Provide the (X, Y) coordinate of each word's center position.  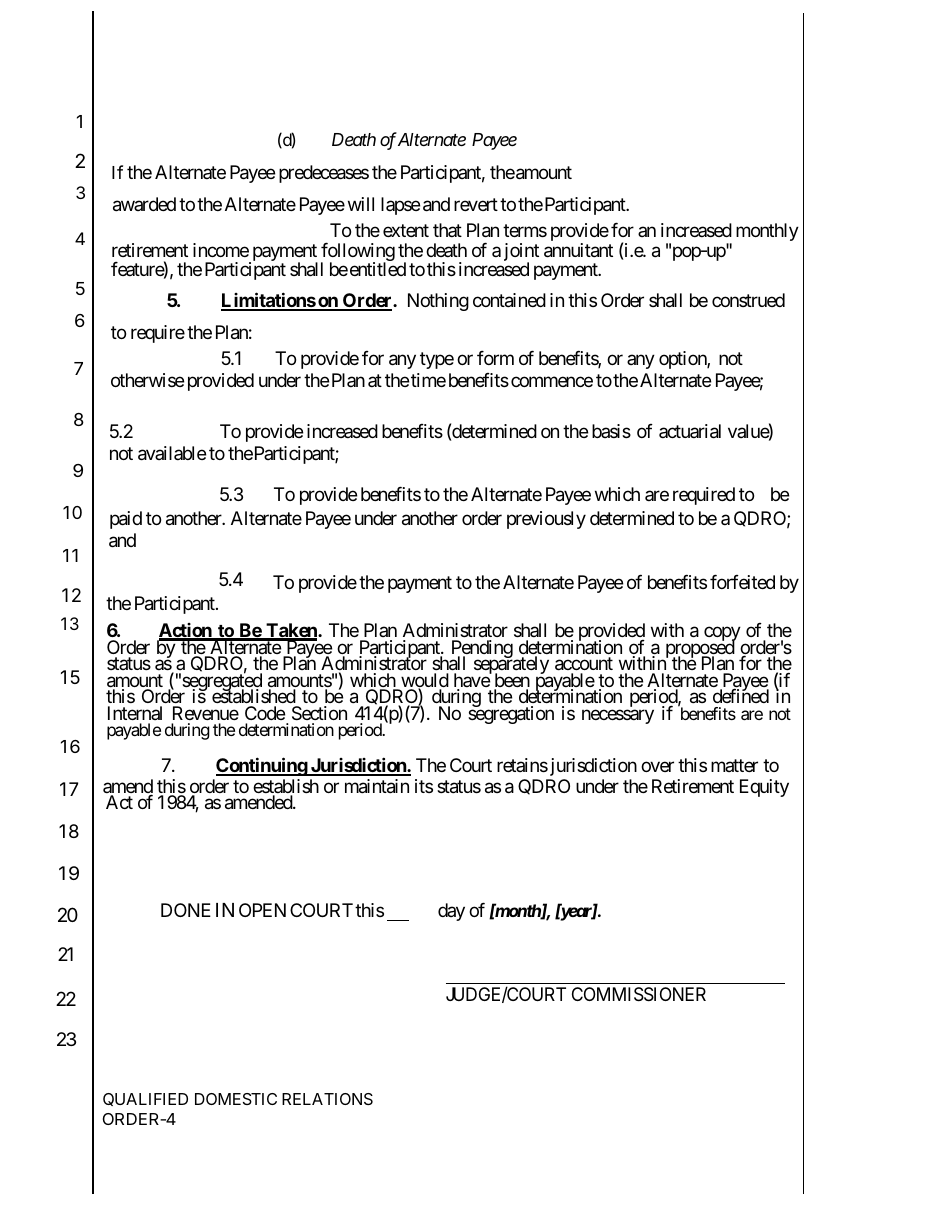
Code (265, 713)
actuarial (690, 431)
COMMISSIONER (639, 994)
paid (126, 520)
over (657, 767)
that (447, 230)
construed (748, 300)
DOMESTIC (236, 1099)
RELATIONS (327, 1099)
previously (546, 520)
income (221, 250)
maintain (377, 786)
